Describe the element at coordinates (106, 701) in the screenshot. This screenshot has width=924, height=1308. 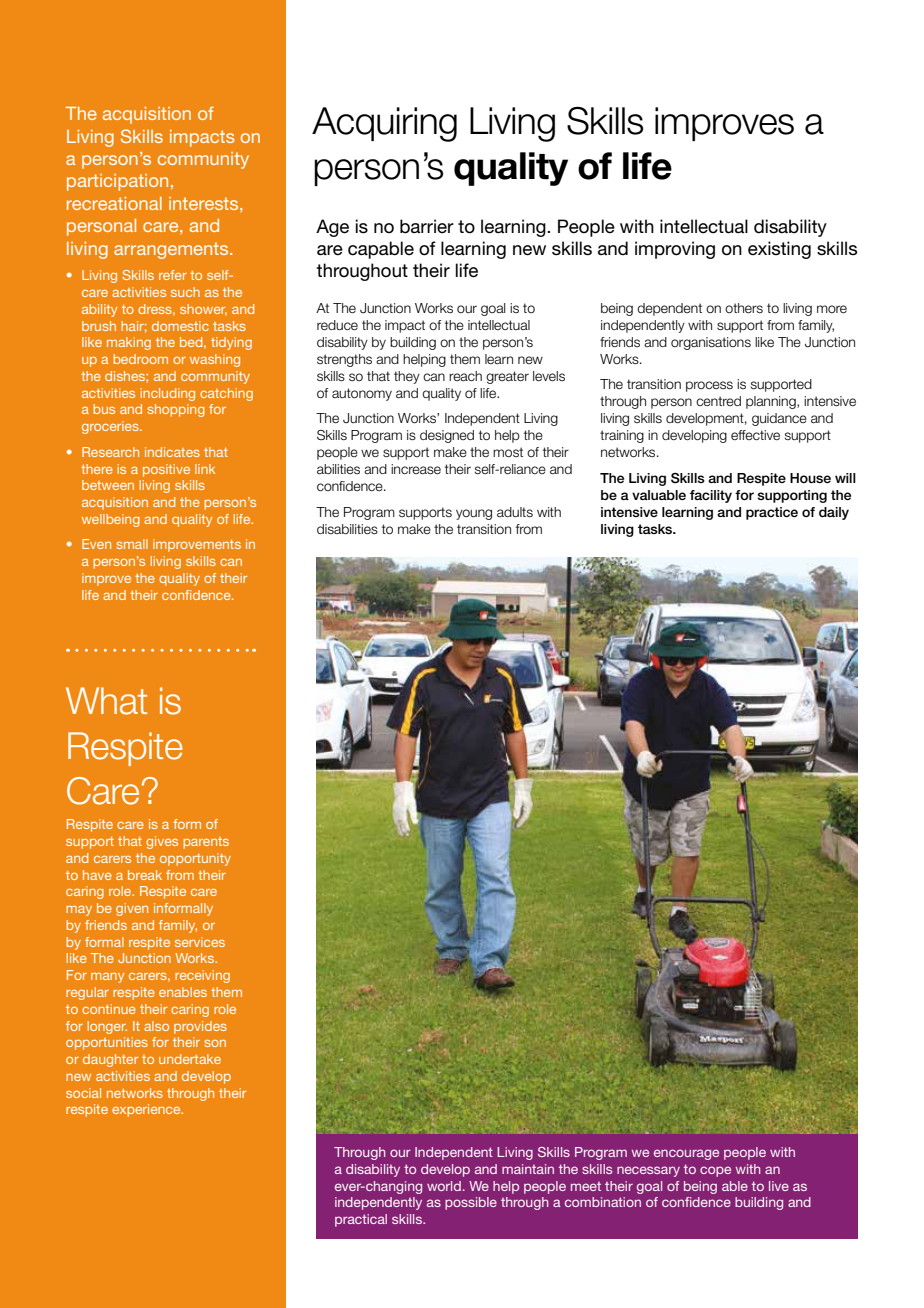
I see `What` at that location.
